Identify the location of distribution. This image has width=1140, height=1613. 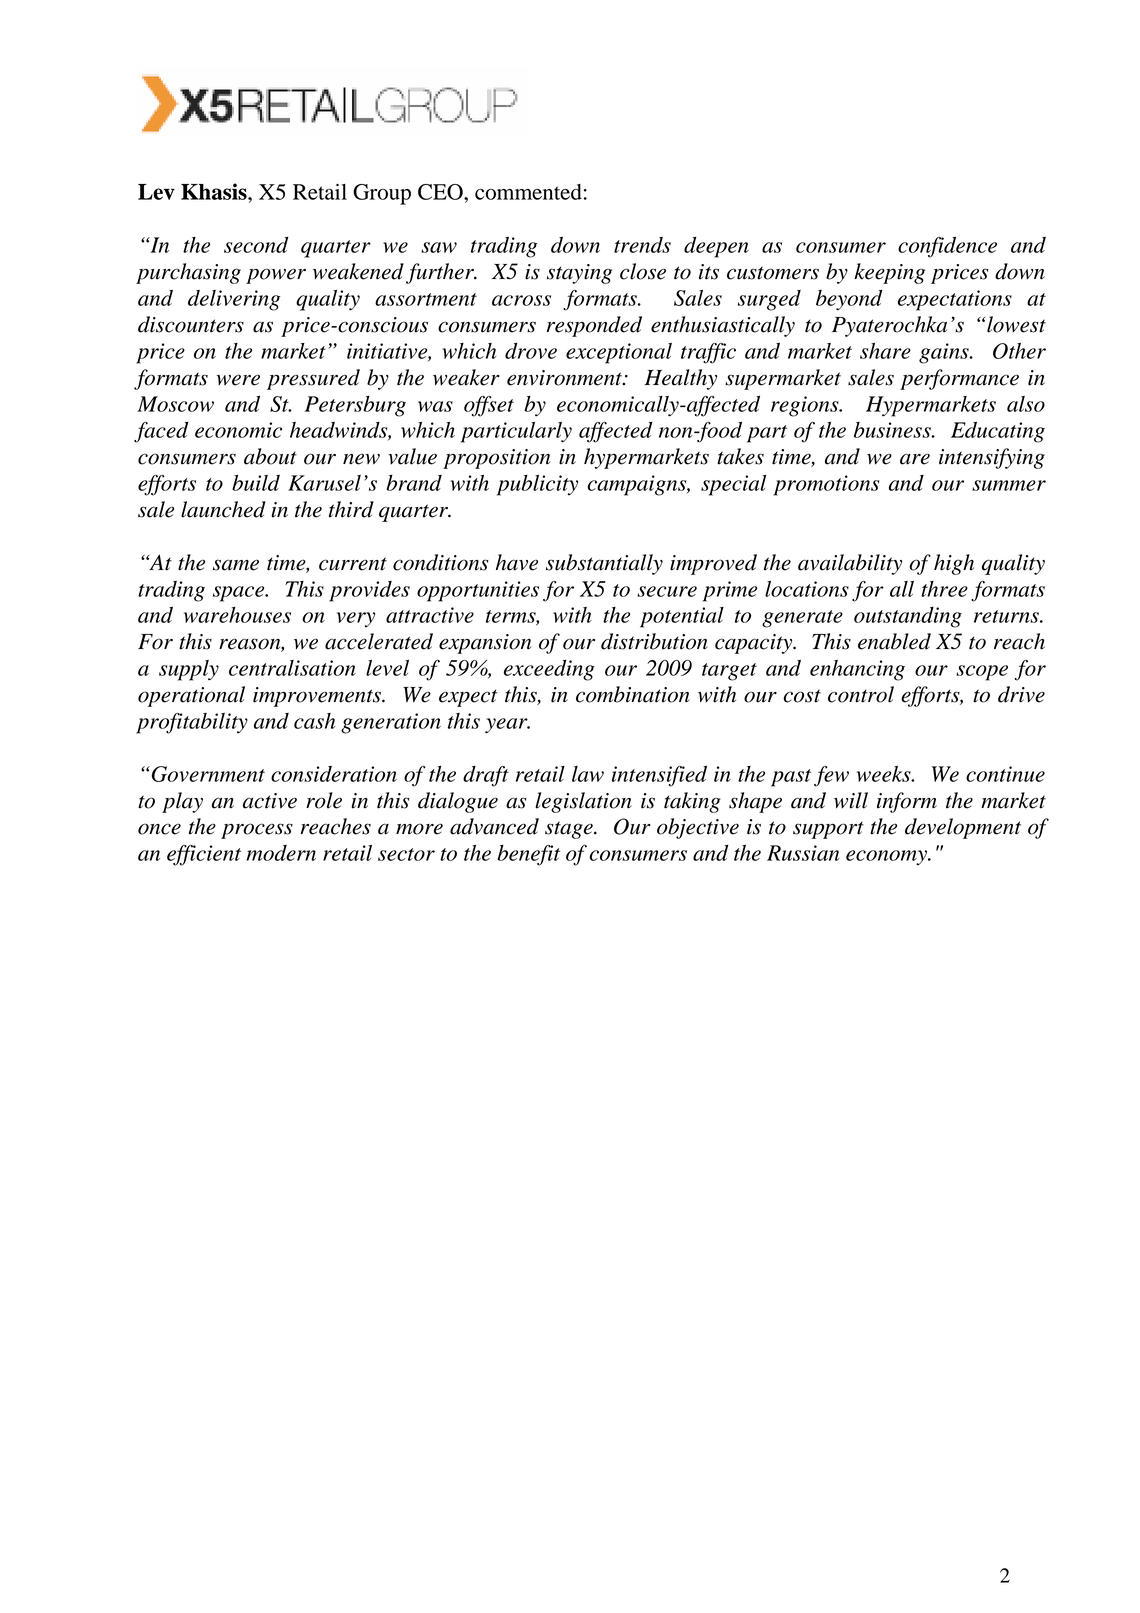
(654, 641).
